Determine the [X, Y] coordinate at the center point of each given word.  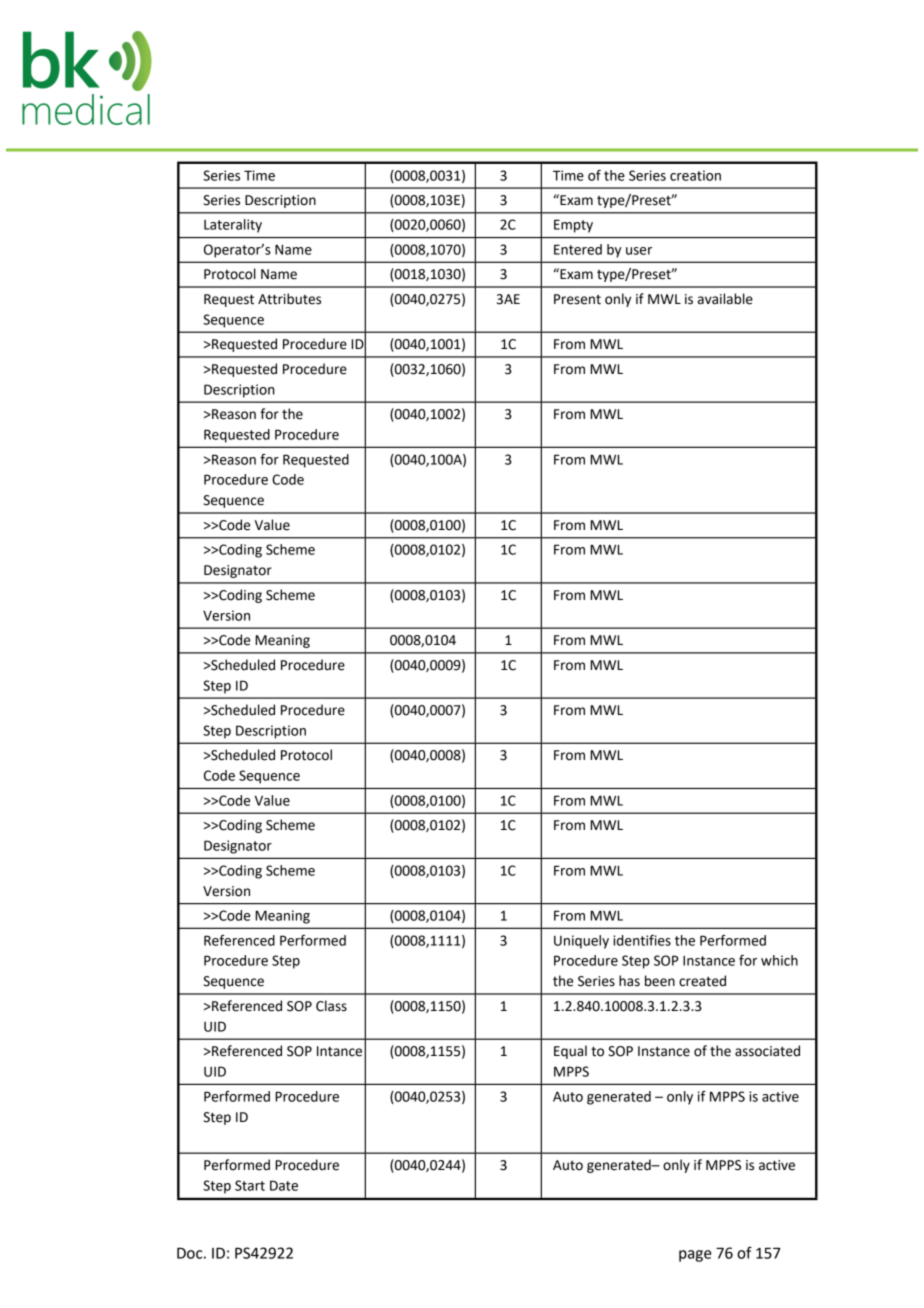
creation [695, 175]
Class [331, 1006]
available [725, 299]
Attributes [289, 299]
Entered [578, 249]
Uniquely [581, 942]
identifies [642, 940]
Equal [570, 1052]
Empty [573, 226]
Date [284, 1185]
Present [577, 299]
